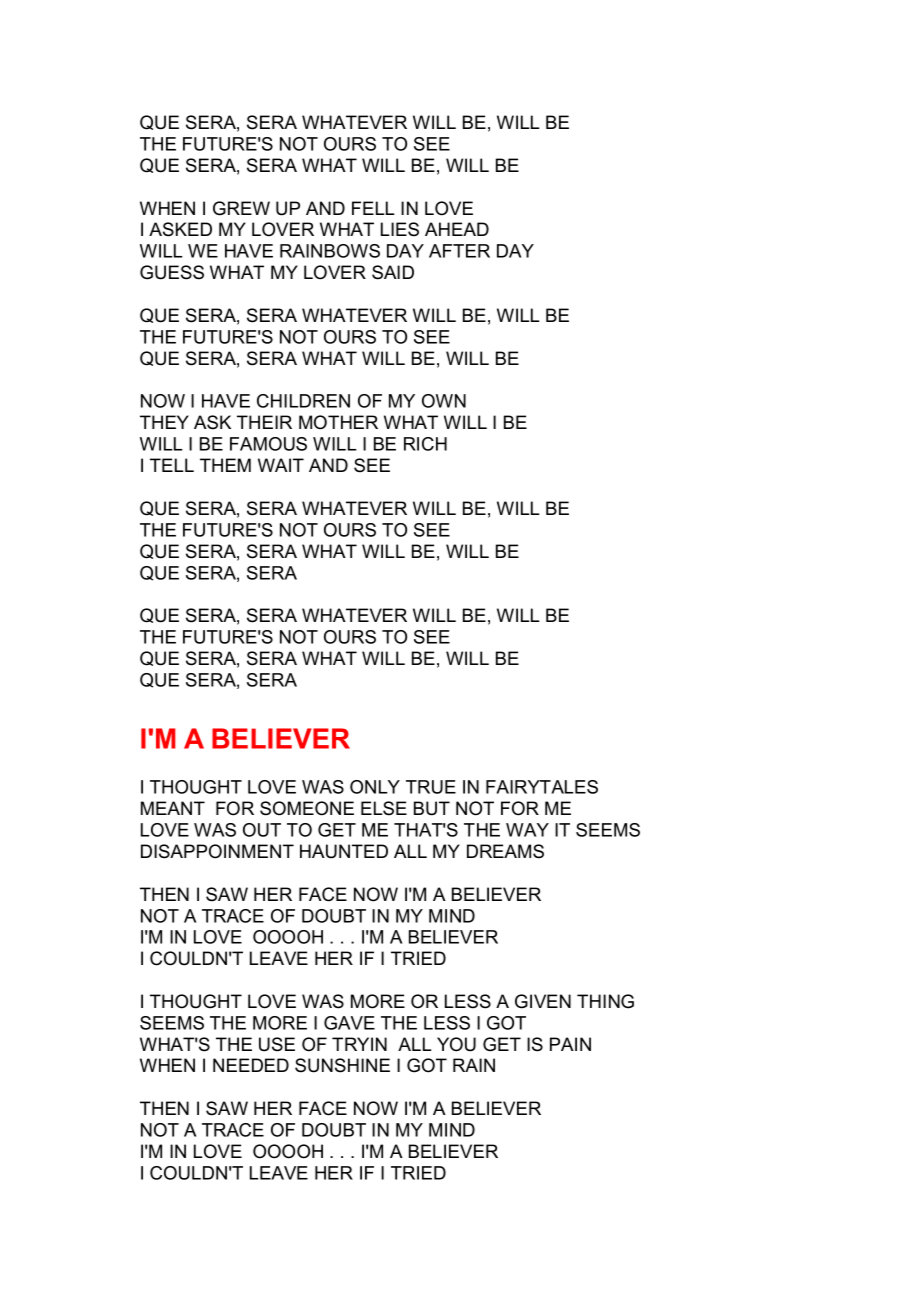 The height and width of the screenshot is (1308, 924). Describe the element at coordinates (400, 229) in the screenshot. I see `LIES` at that location.
